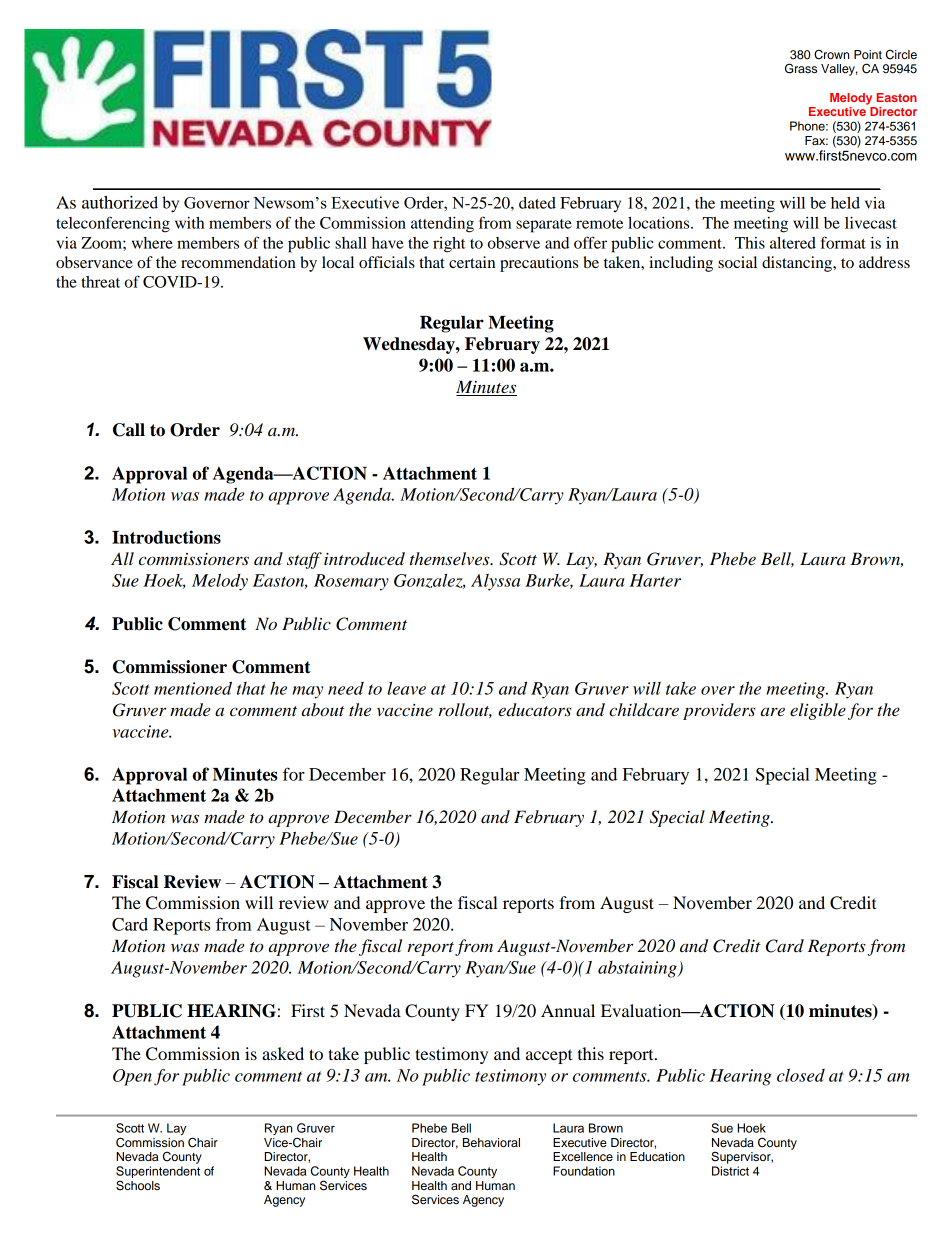 The width and height of the screenshot is (952, 1233). Describe the element at coordinates (719, 711) in the screenshot. I see `providers` at that location.
